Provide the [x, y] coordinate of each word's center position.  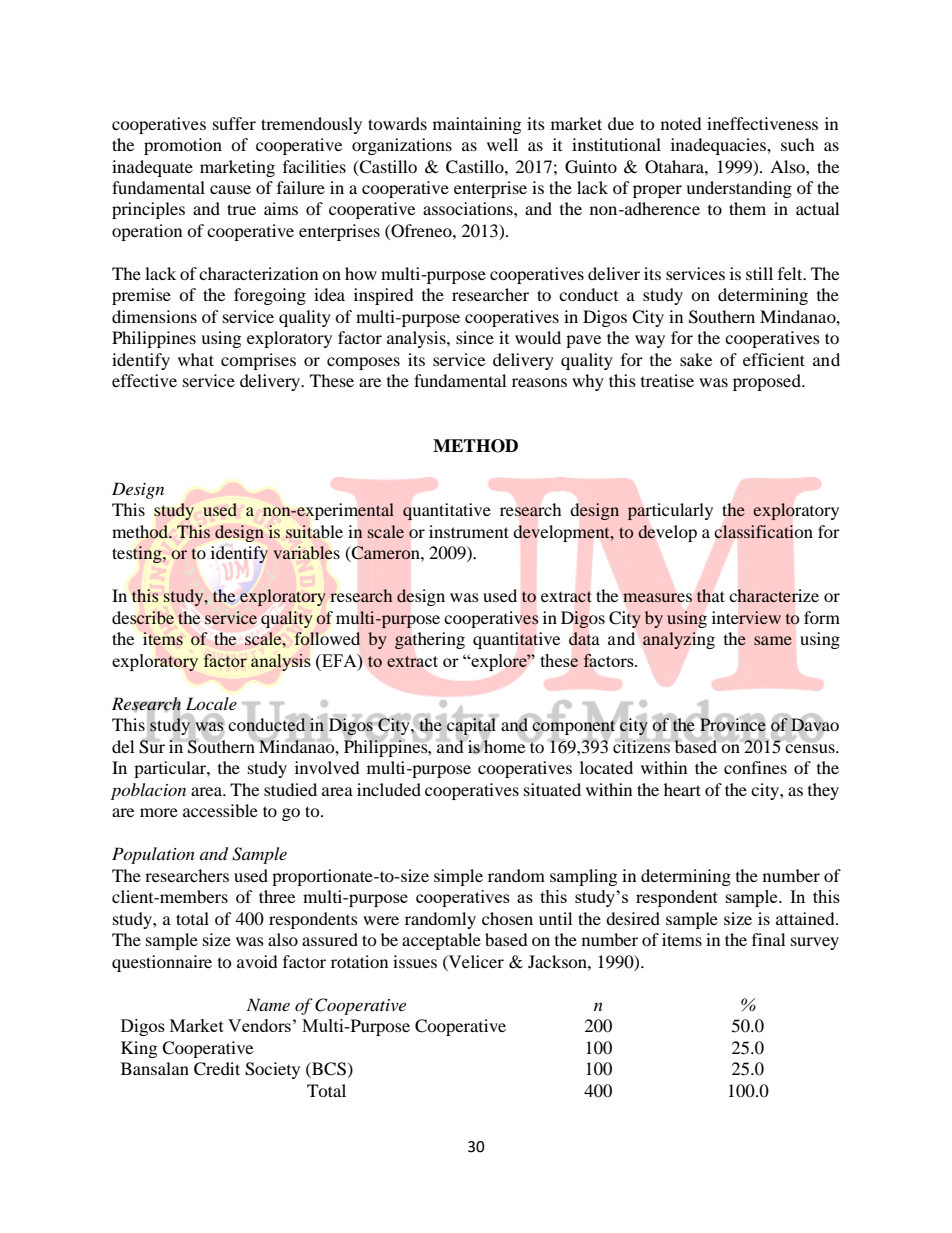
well [502, 144]
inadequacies [719, 146]
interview [746, 617]
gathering [430, 640]
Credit [217, 1069]
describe [143, 618]
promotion [183, 146]
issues [415, 961]
